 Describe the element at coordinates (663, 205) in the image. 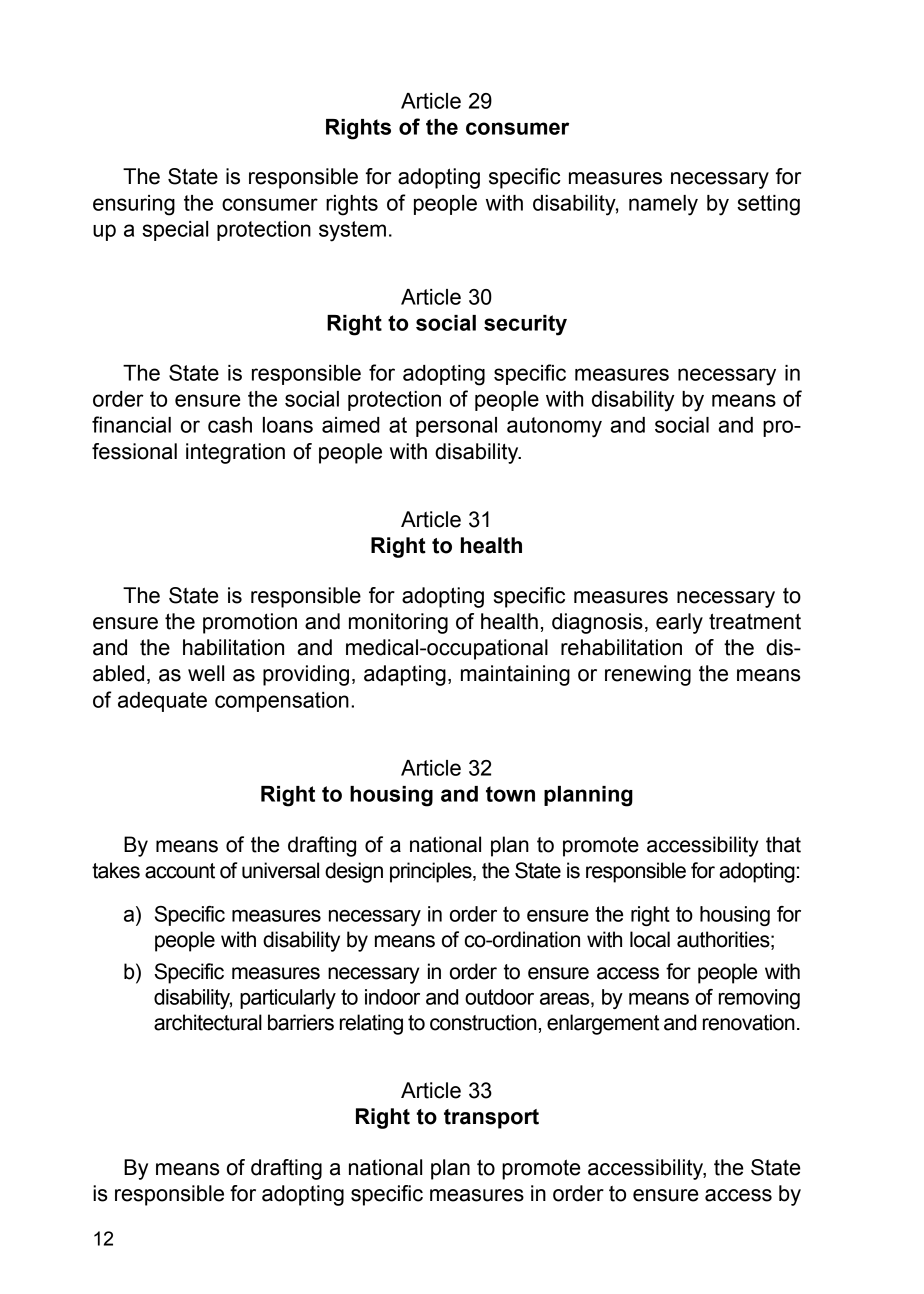

I see `namely` at that location.
